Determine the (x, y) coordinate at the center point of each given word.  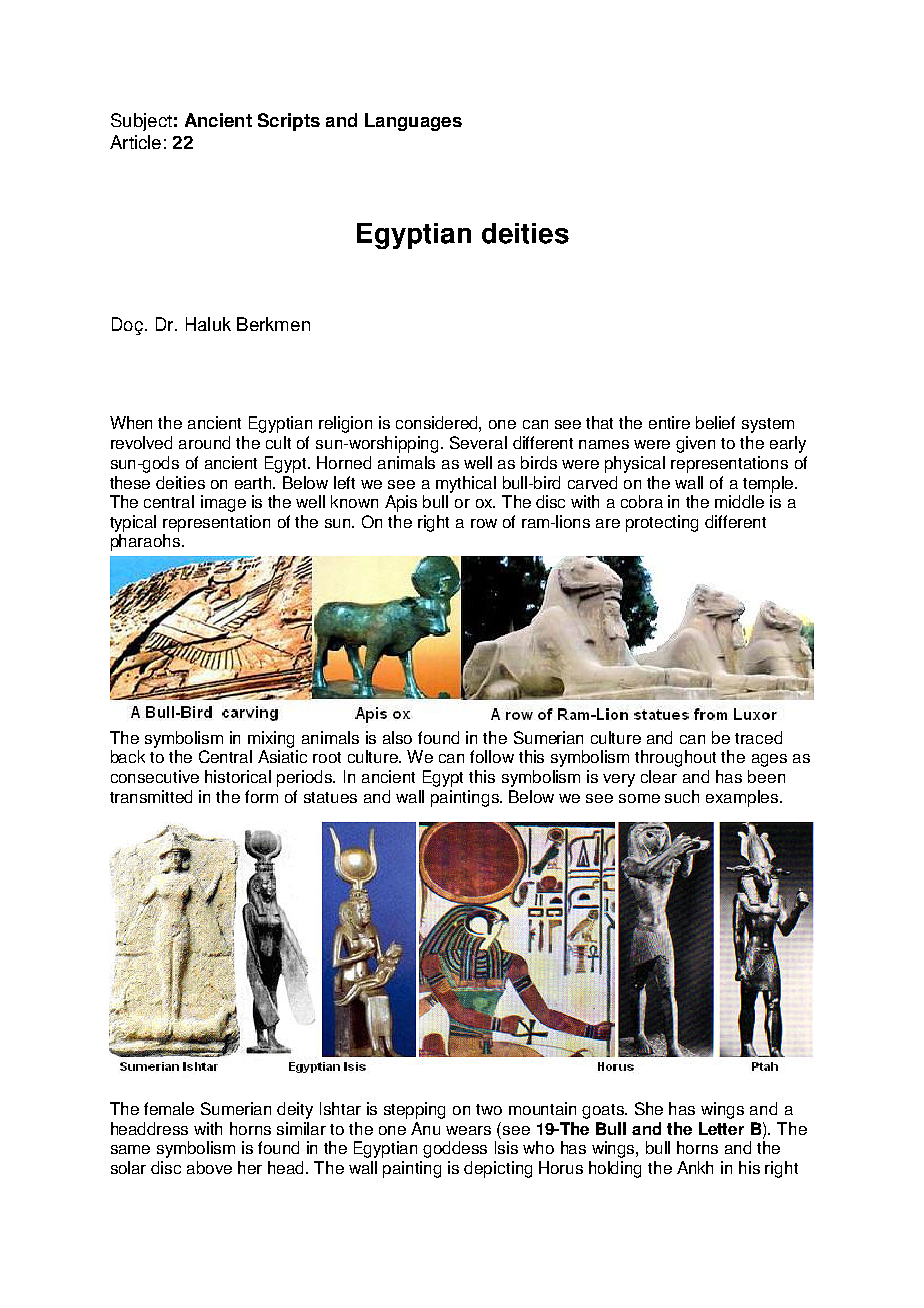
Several (478, 442)
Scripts (289, 122)
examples (743, 798)
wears (468, 1130)
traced (758, 737)
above (209, 1167)
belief (715, 422)
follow (492, 756)
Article (135, 142)
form (261, 796)
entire (669, 422)
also (397, 737)
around (204, 442)
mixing (271, 739)
